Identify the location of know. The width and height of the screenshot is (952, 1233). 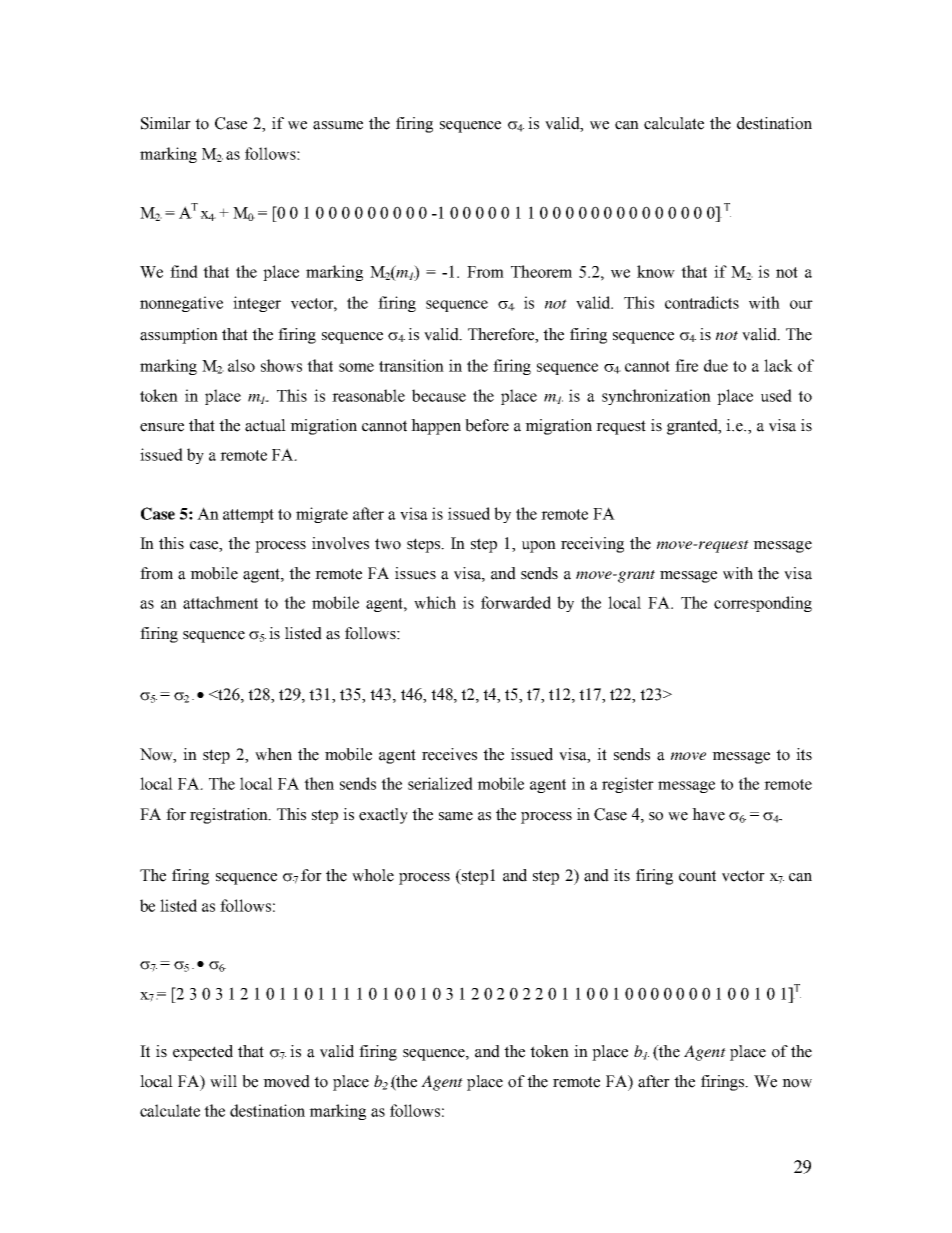
(656, 271).
